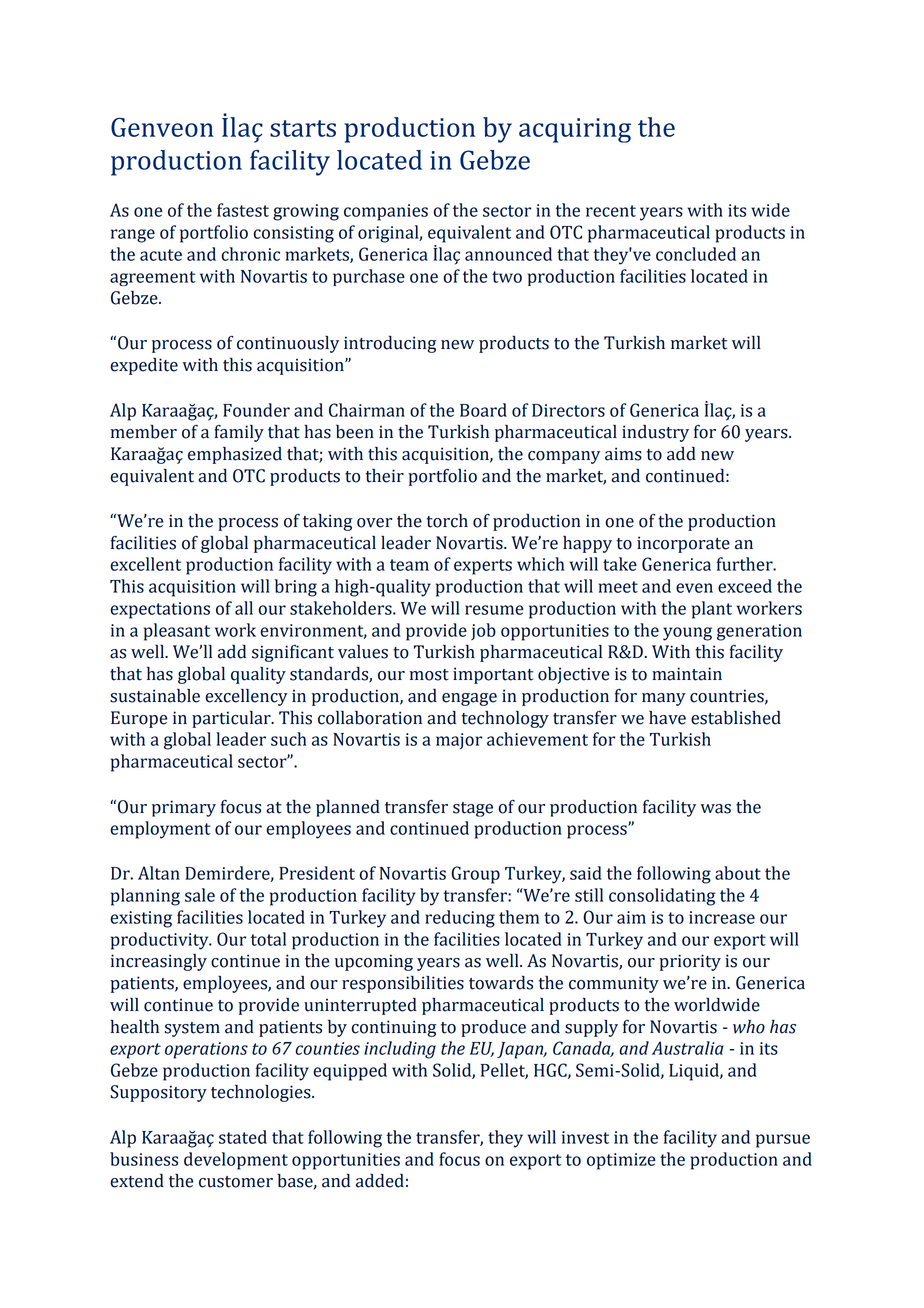 The height and width of the screenshot is (1308, 924). I want to click on companies, so click(386, 212).
